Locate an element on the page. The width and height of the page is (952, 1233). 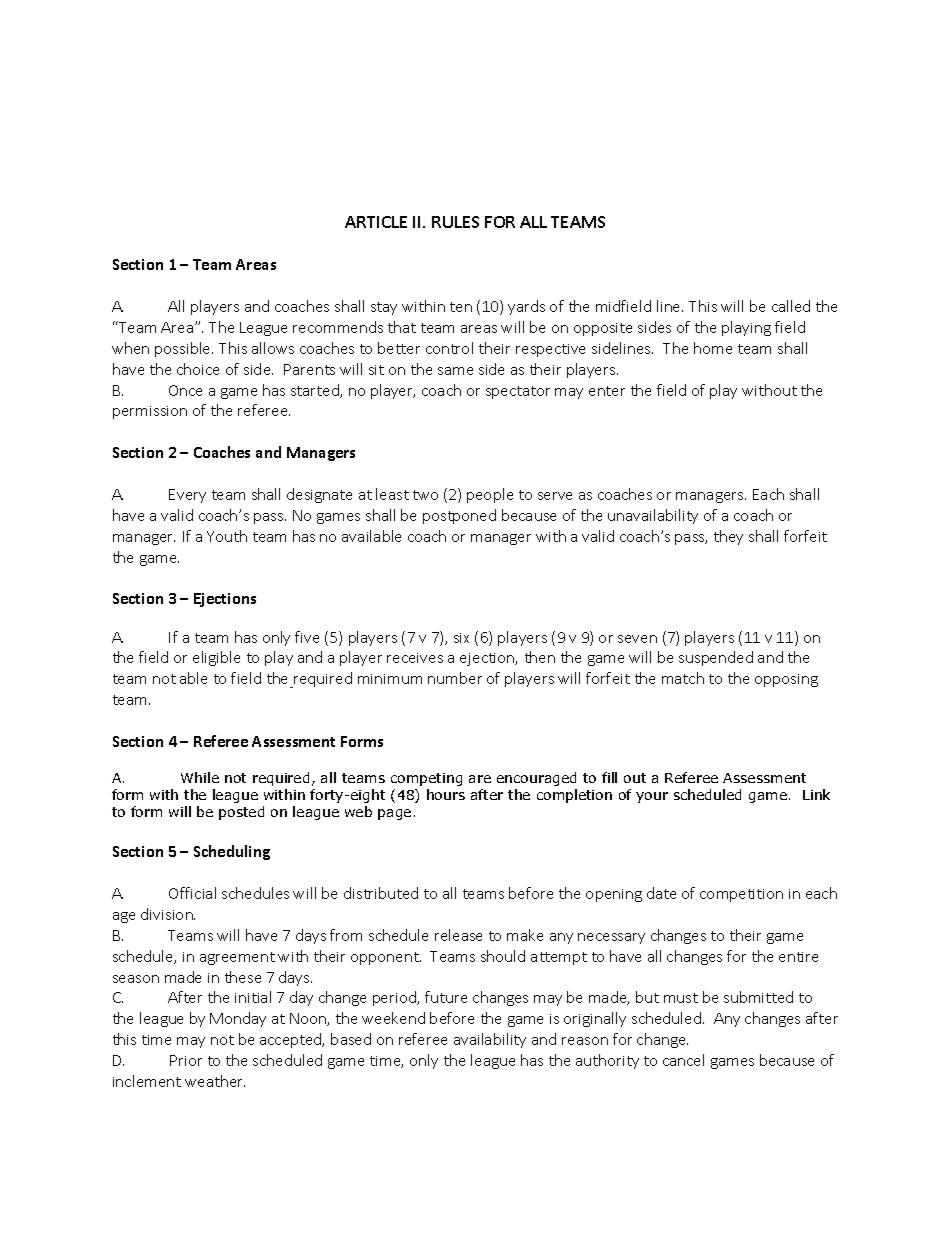
Prior is located at coordinates (186, 1060).
